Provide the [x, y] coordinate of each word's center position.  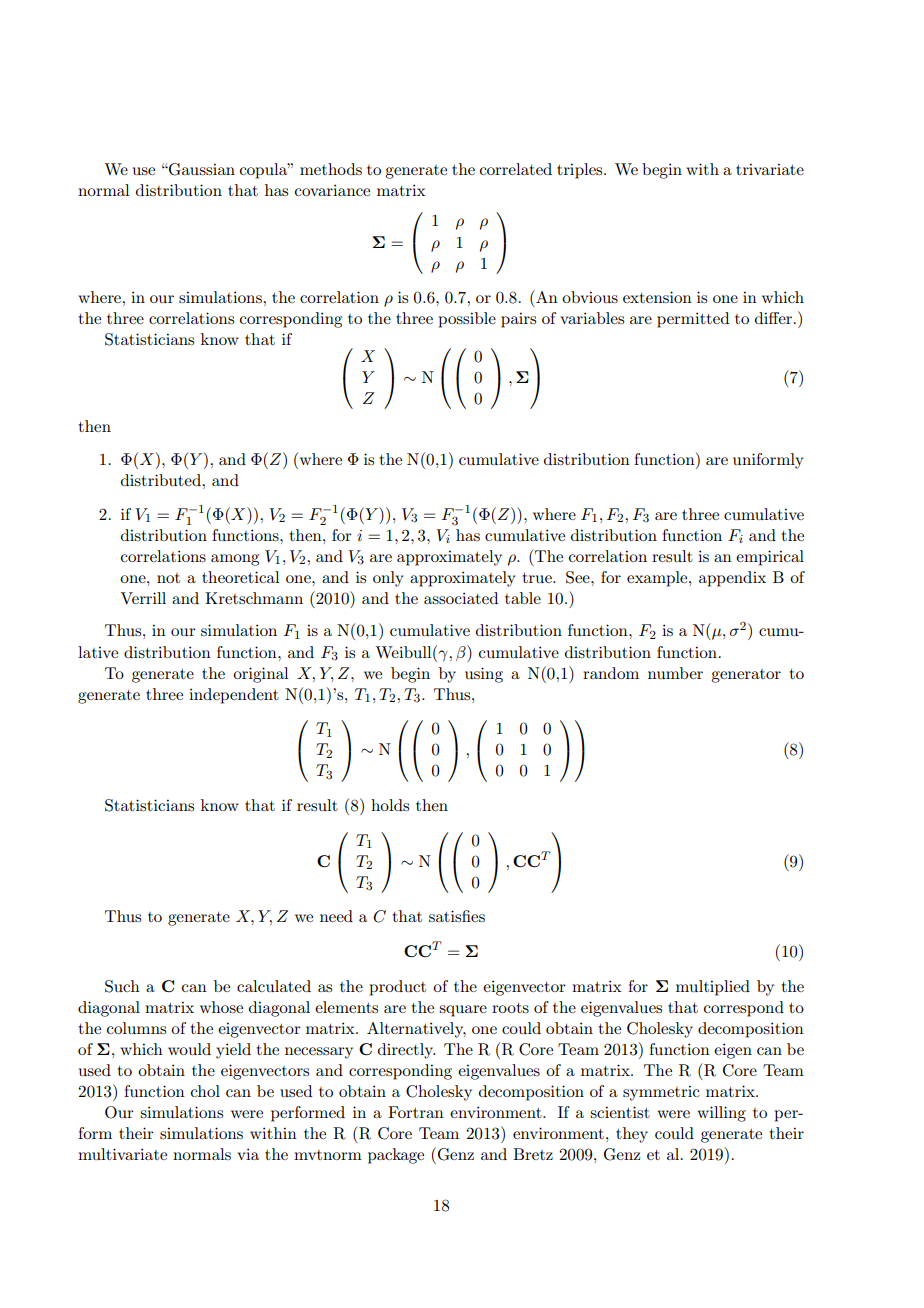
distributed [162, 480]
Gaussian [201, 169]
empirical [770, 558]
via [248, 1154]
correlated [516, 169]
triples [581, 171]
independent [234, 696]
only [388, 579]
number [675, 673]
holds [390, 805]
